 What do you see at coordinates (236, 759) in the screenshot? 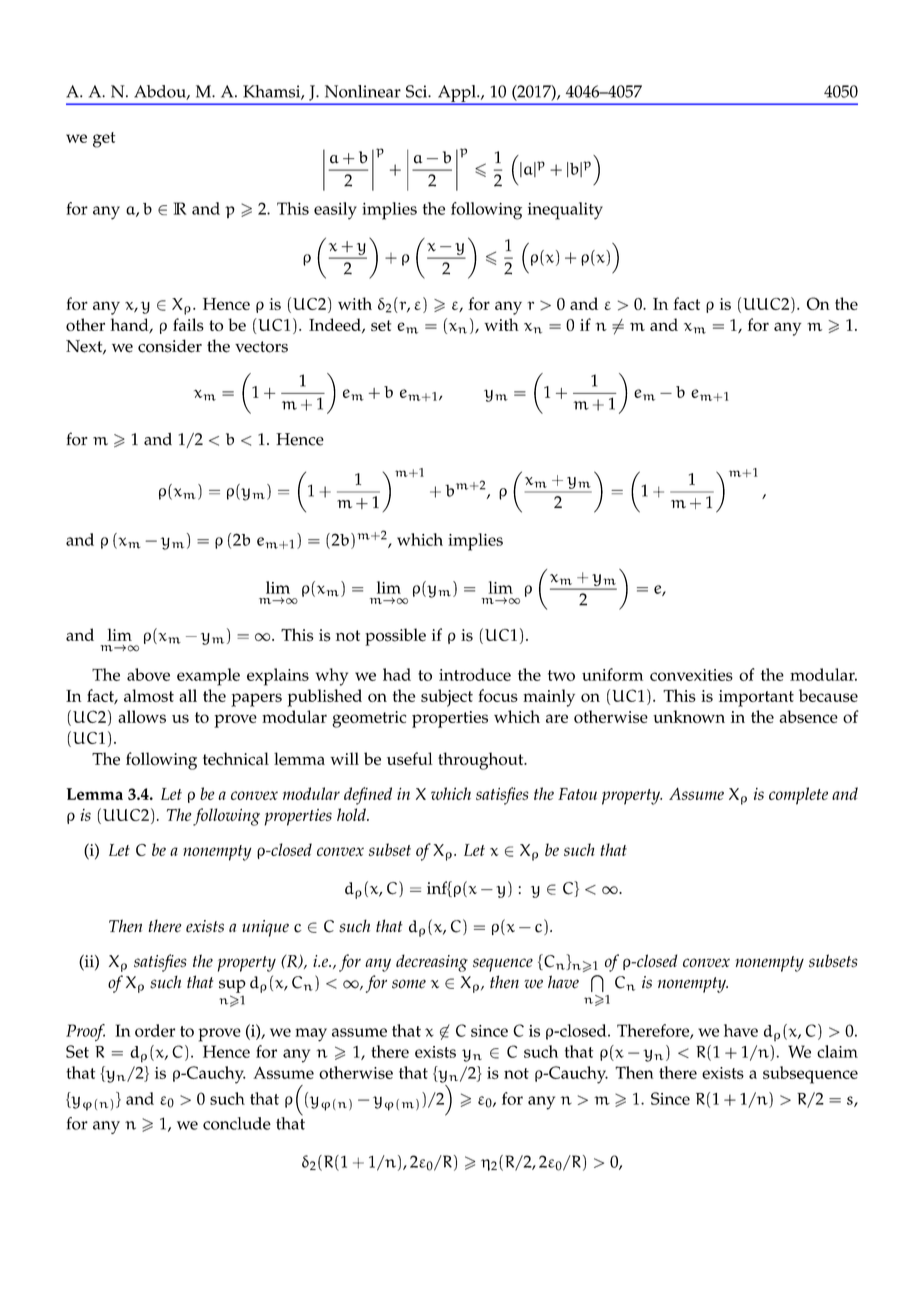
I see `technical` at bounding box center [236, 759].
